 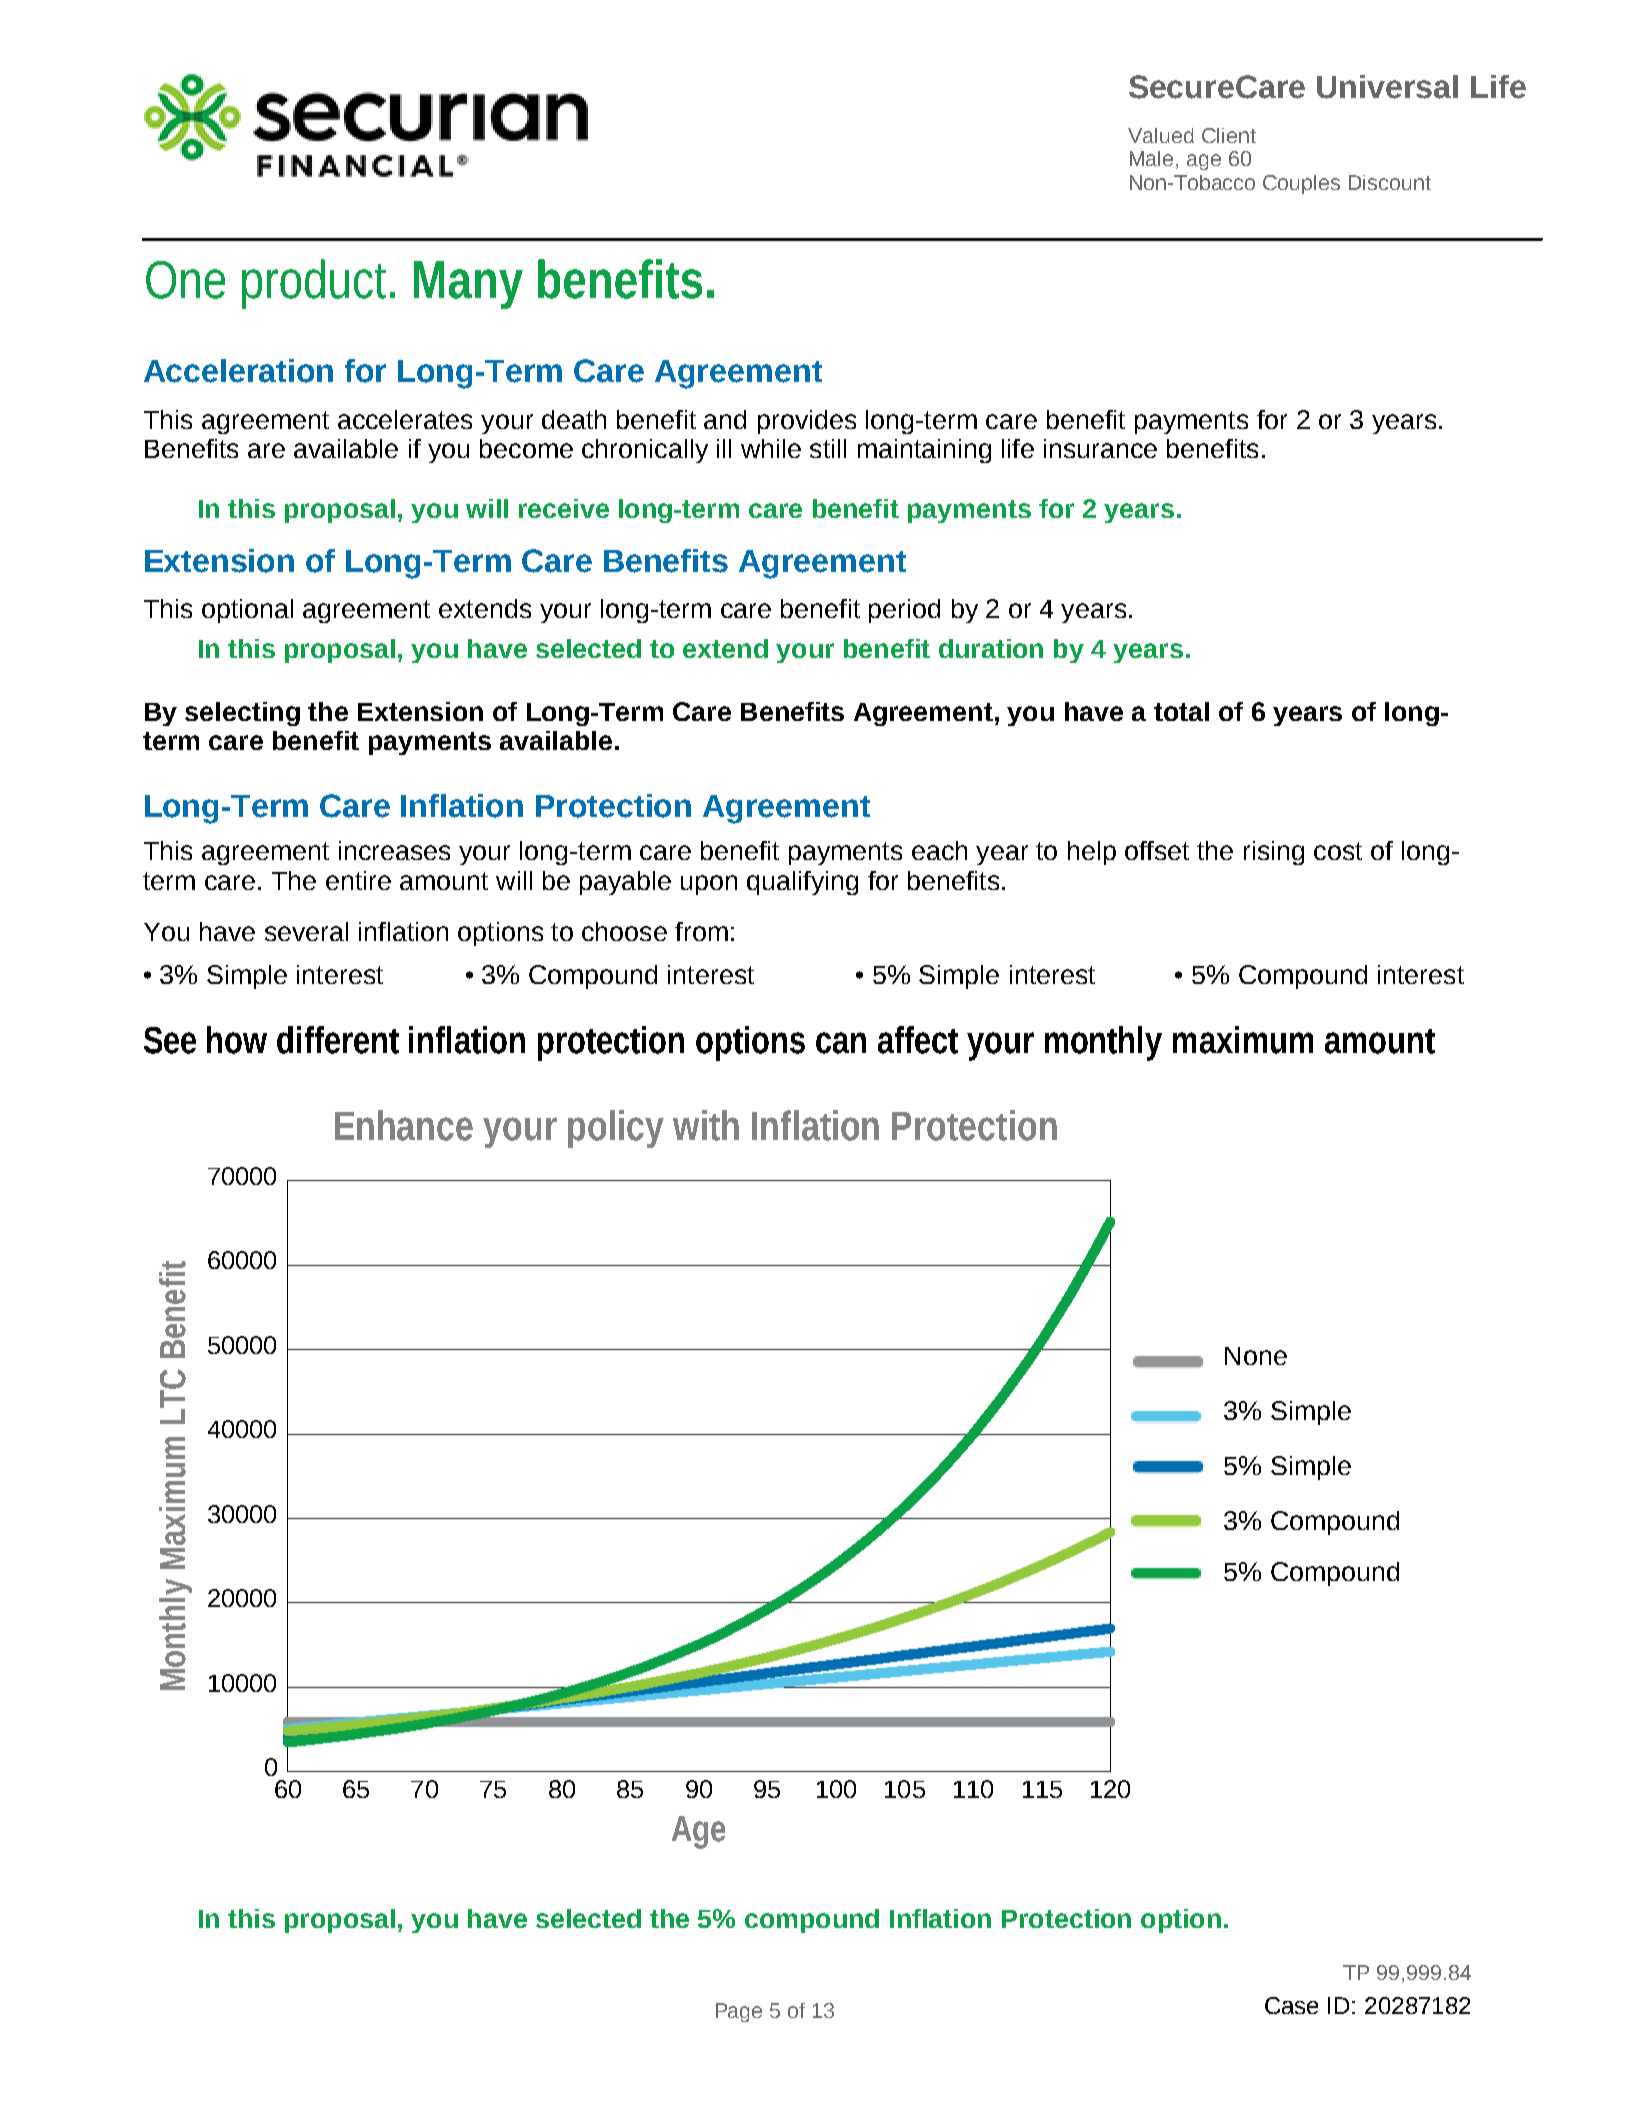 I want to click on Enhance, so click(x=404, y=1125).
